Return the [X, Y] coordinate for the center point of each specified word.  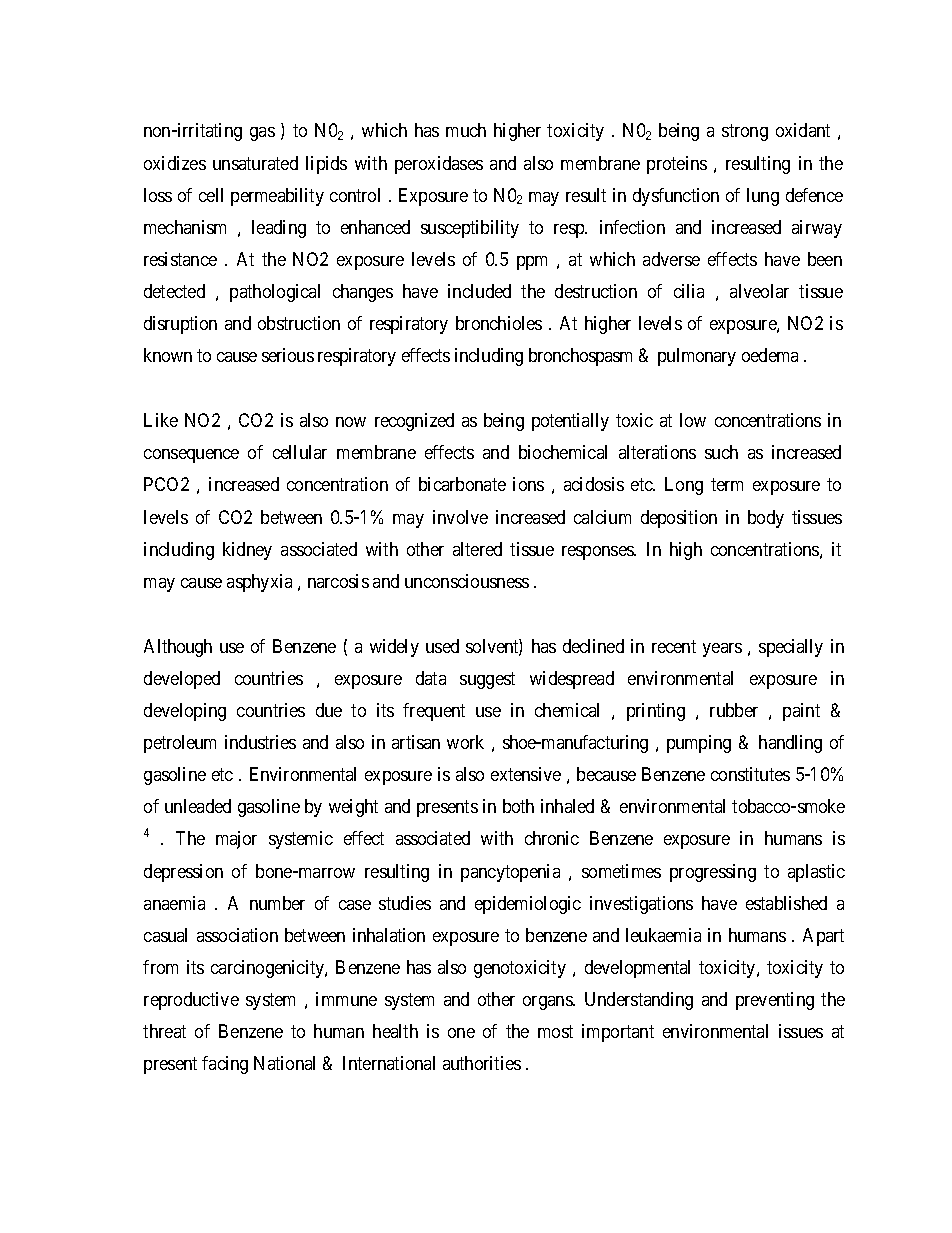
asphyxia [259, 583]
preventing [775, 1001]
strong [745, 133]
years [722, 650]
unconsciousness [467, 581]
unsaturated [255, 163]
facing [225, 1065]
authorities [482, 1063]
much [466, 130]
